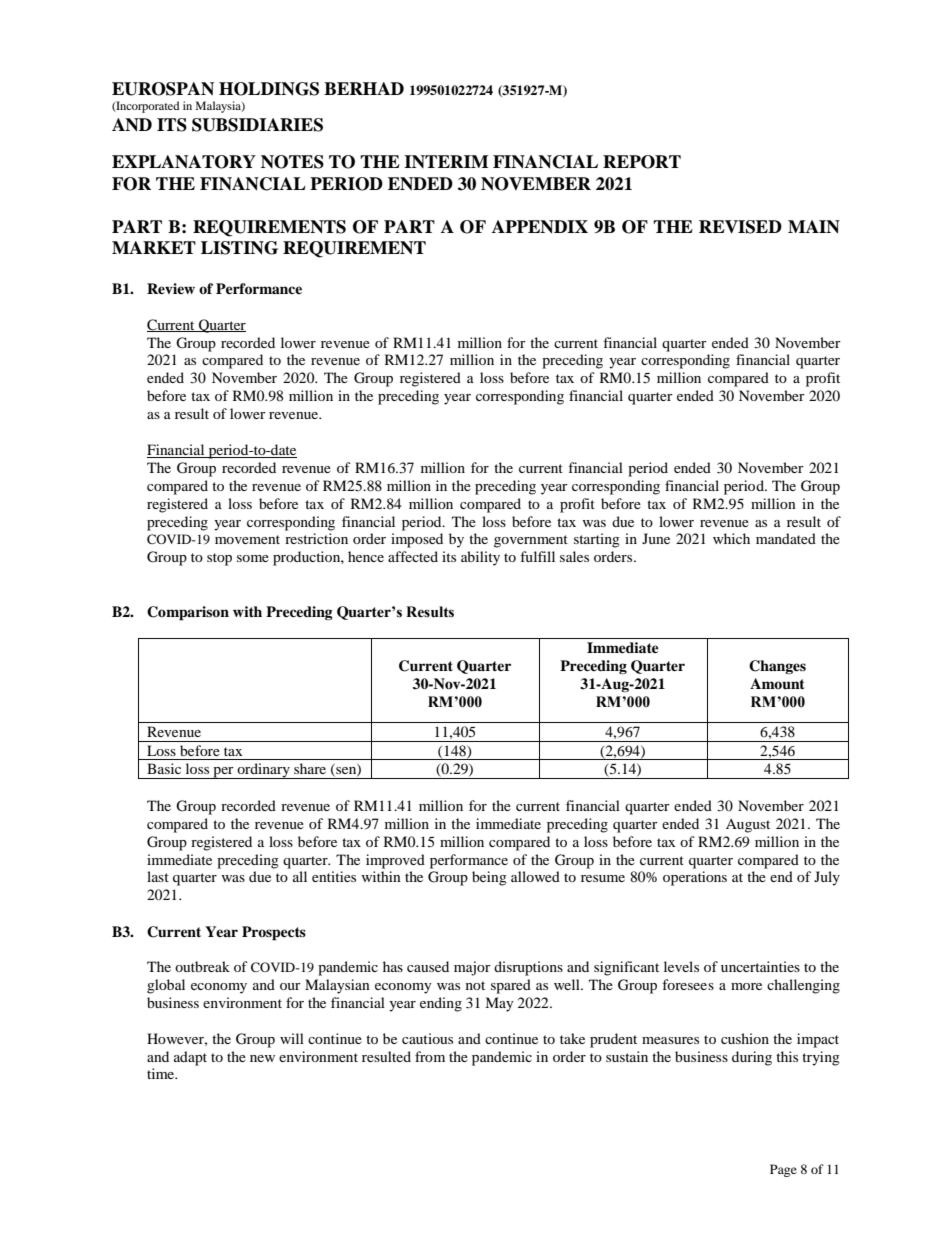 The width and height of the page is (952, 1233). Describe the element at coordinates (263, 771) in the page. I see `ordinary` at that location.
